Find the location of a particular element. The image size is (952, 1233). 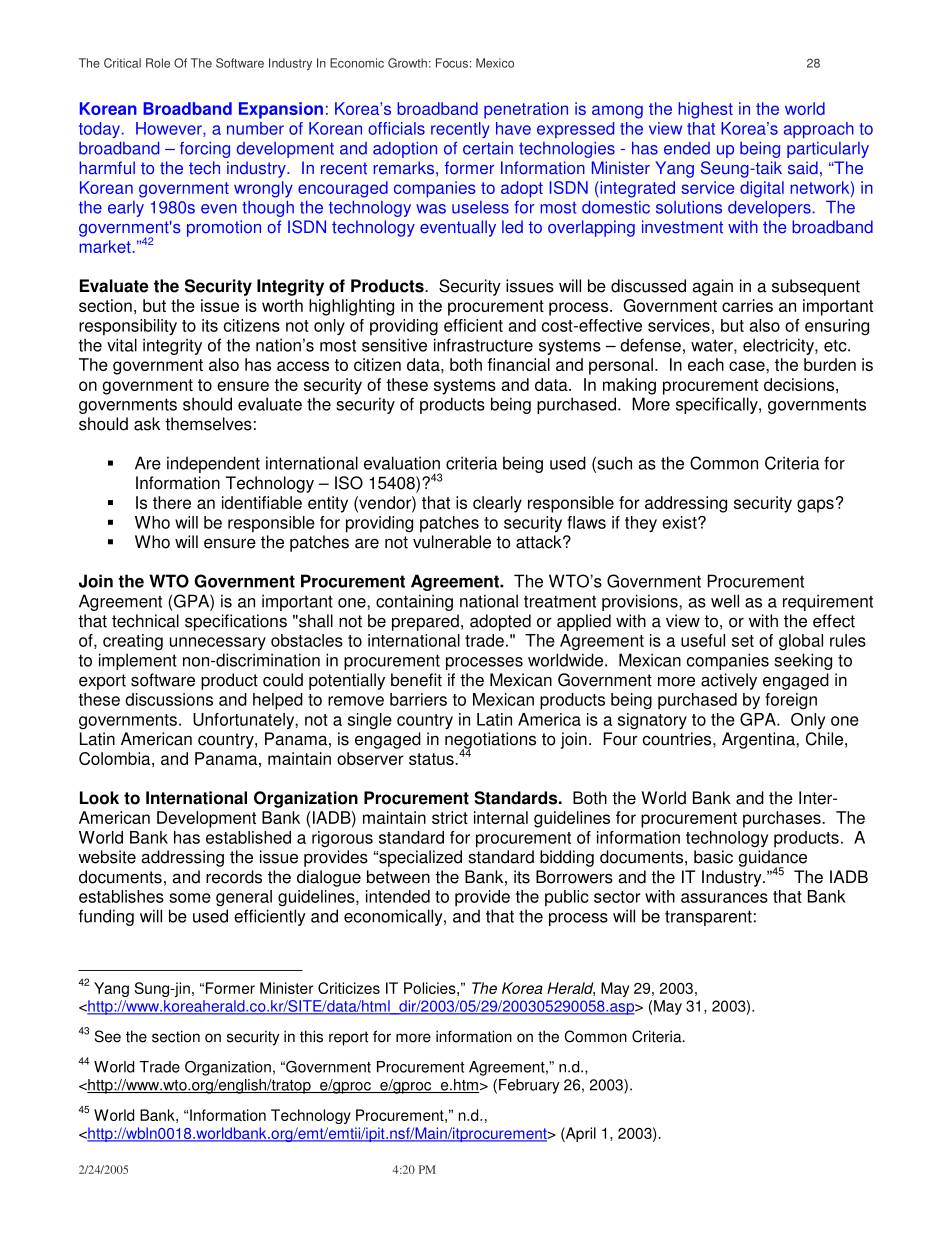

Role is located at coordinates (158, 63).
